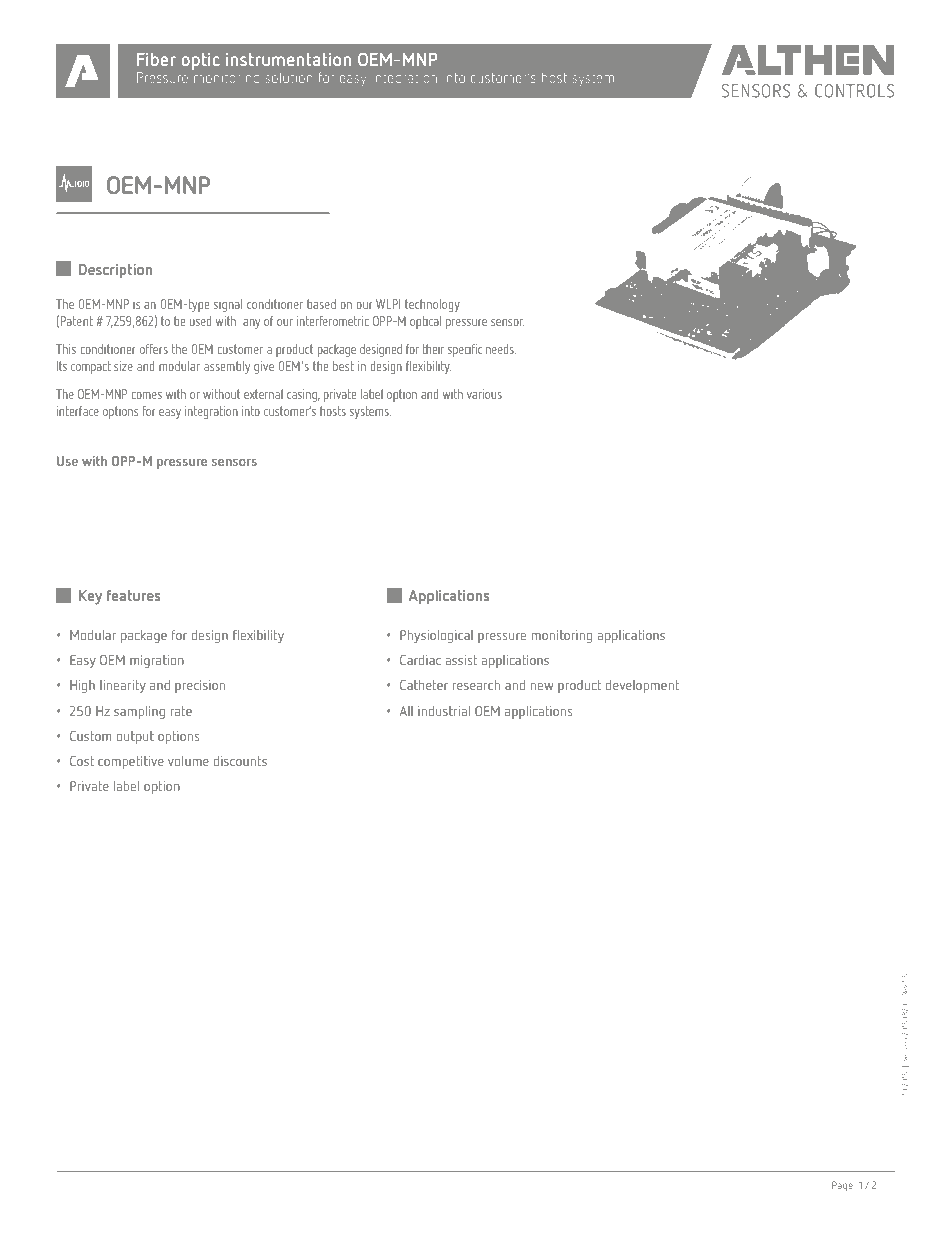 This page has height=1233, width=952. What do you see at coordinates (188, 761) in the page?
I see `volume` at bounding box center [188, 761].
